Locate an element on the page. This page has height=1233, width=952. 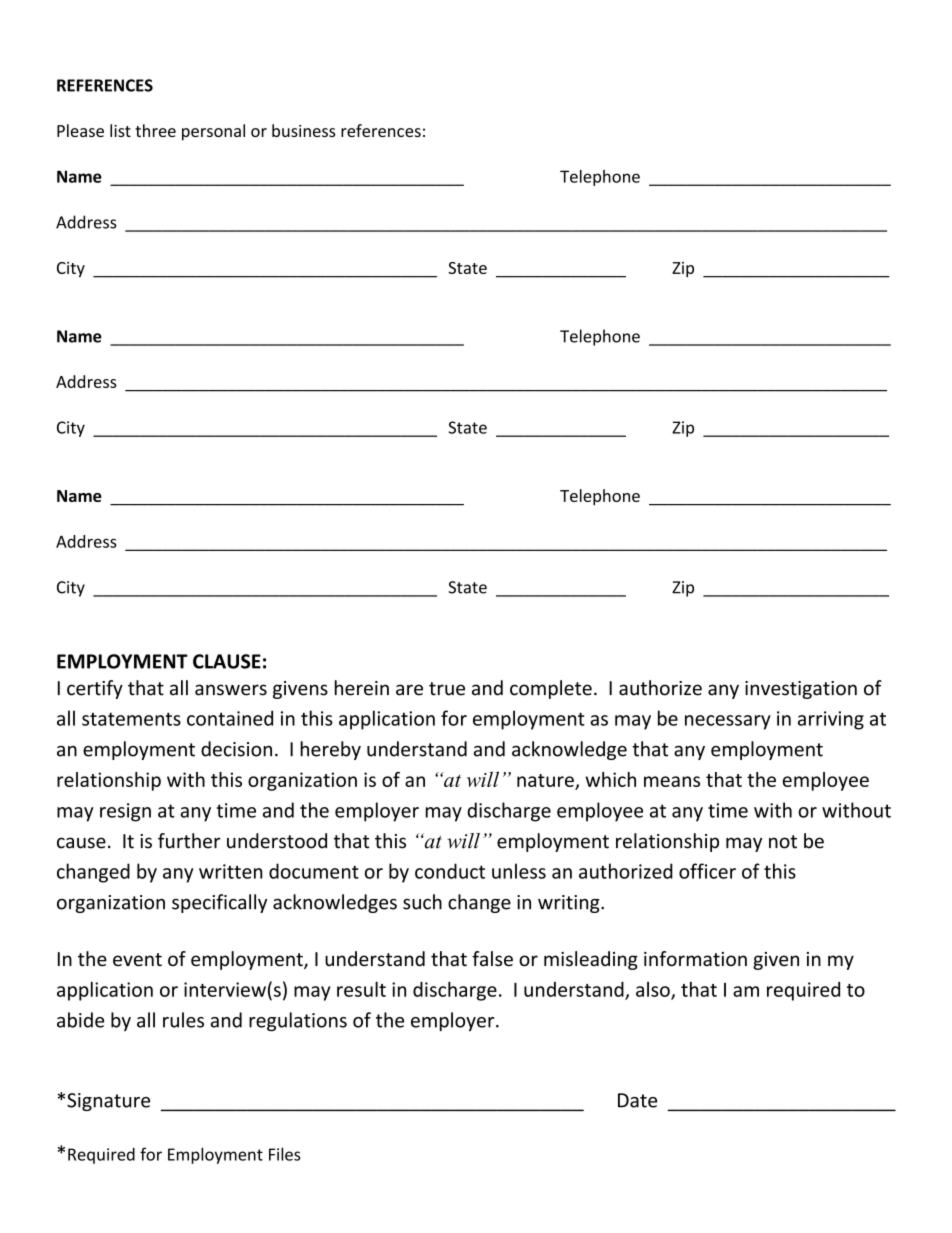
not is located at coordinates (783, 842).
